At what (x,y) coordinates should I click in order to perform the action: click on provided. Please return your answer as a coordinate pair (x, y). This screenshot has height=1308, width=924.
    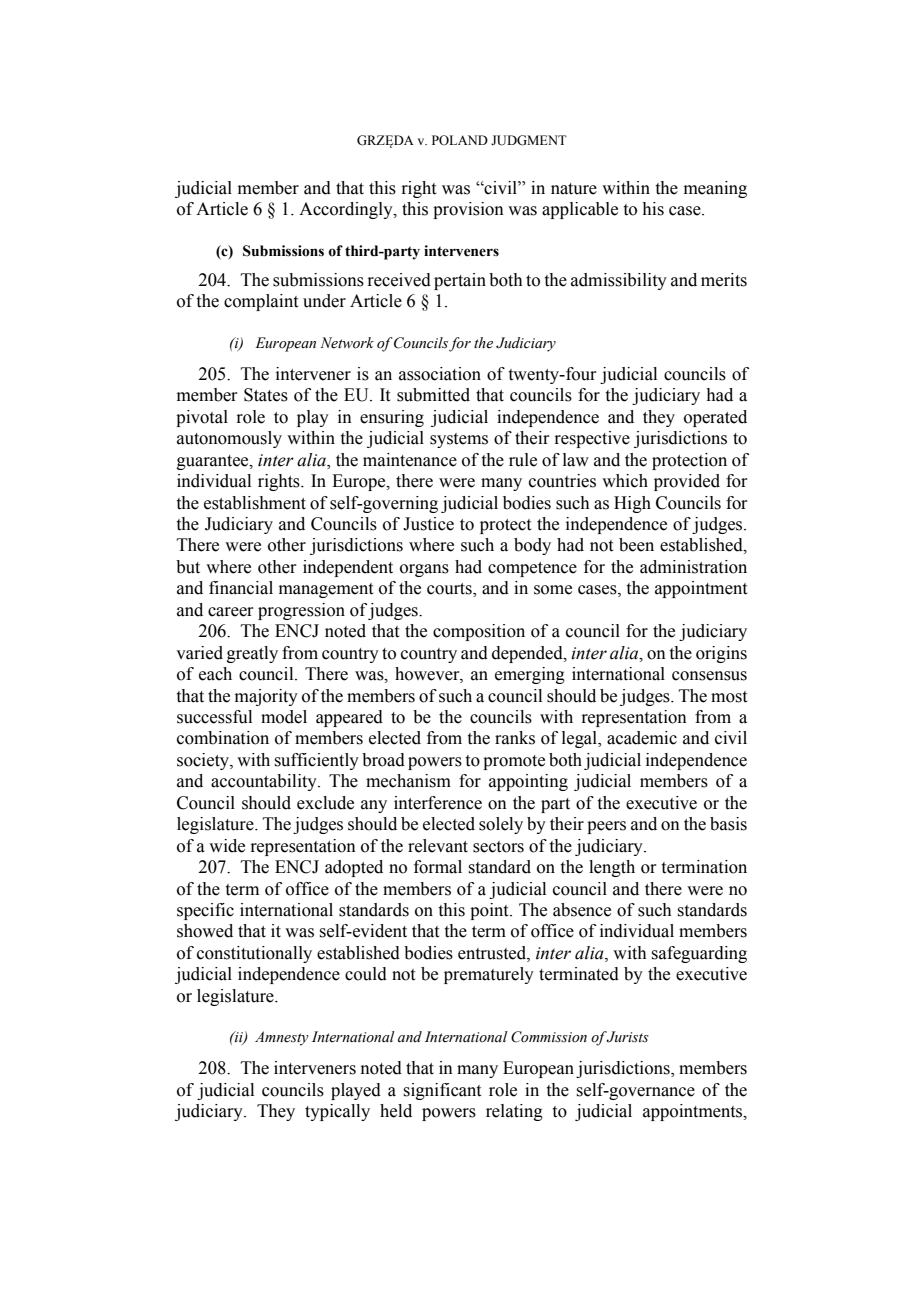
    Looking at the image, I should click on (687, 482).
